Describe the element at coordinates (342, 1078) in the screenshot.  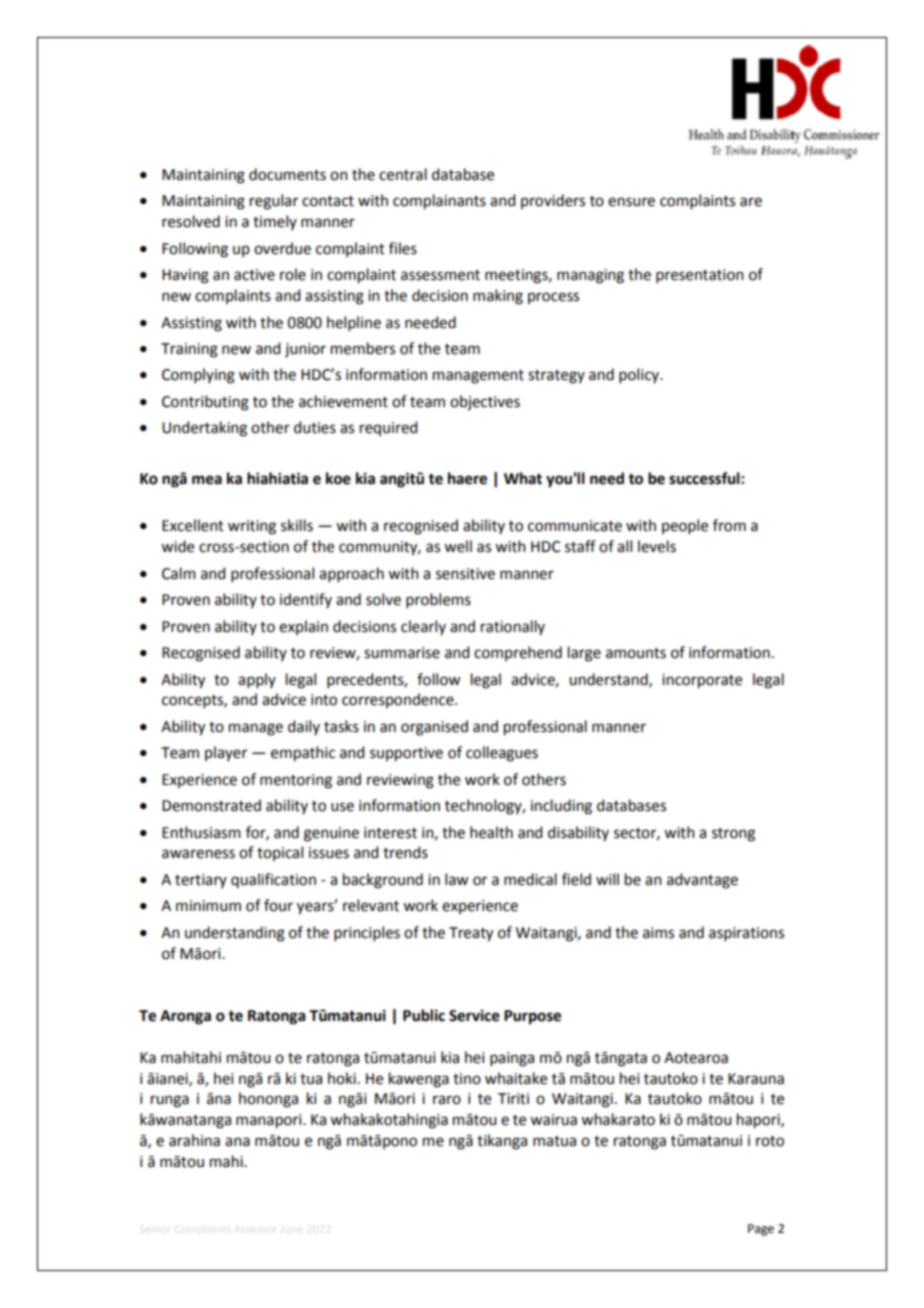
I see `hoki` at that location.
